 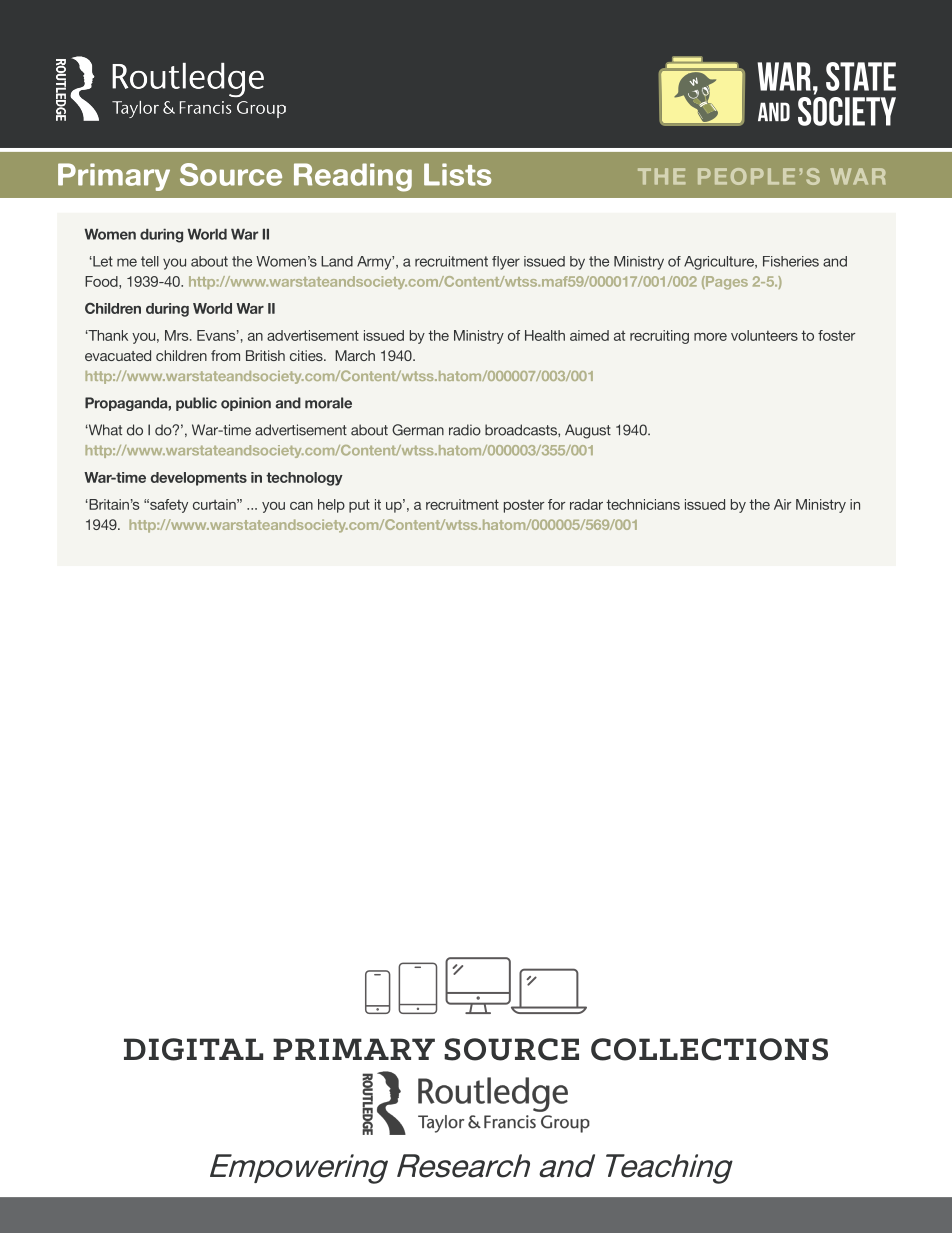 What do you see at coordinates (524, 506) in the document?
I see `poster` at bounding box center [524, 506].
